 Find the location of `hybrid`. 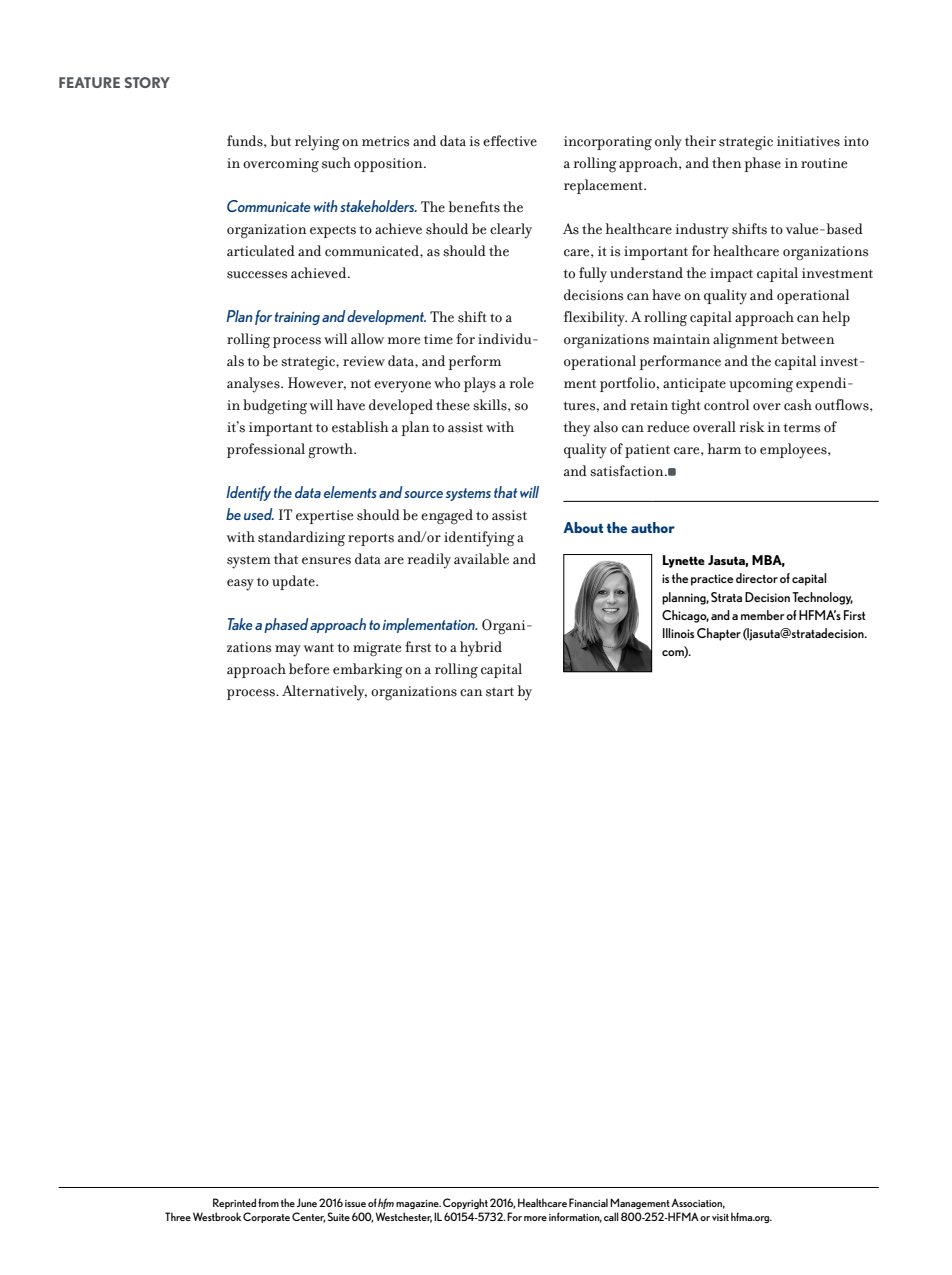

hybrid is located at coordinates (481, 649).
